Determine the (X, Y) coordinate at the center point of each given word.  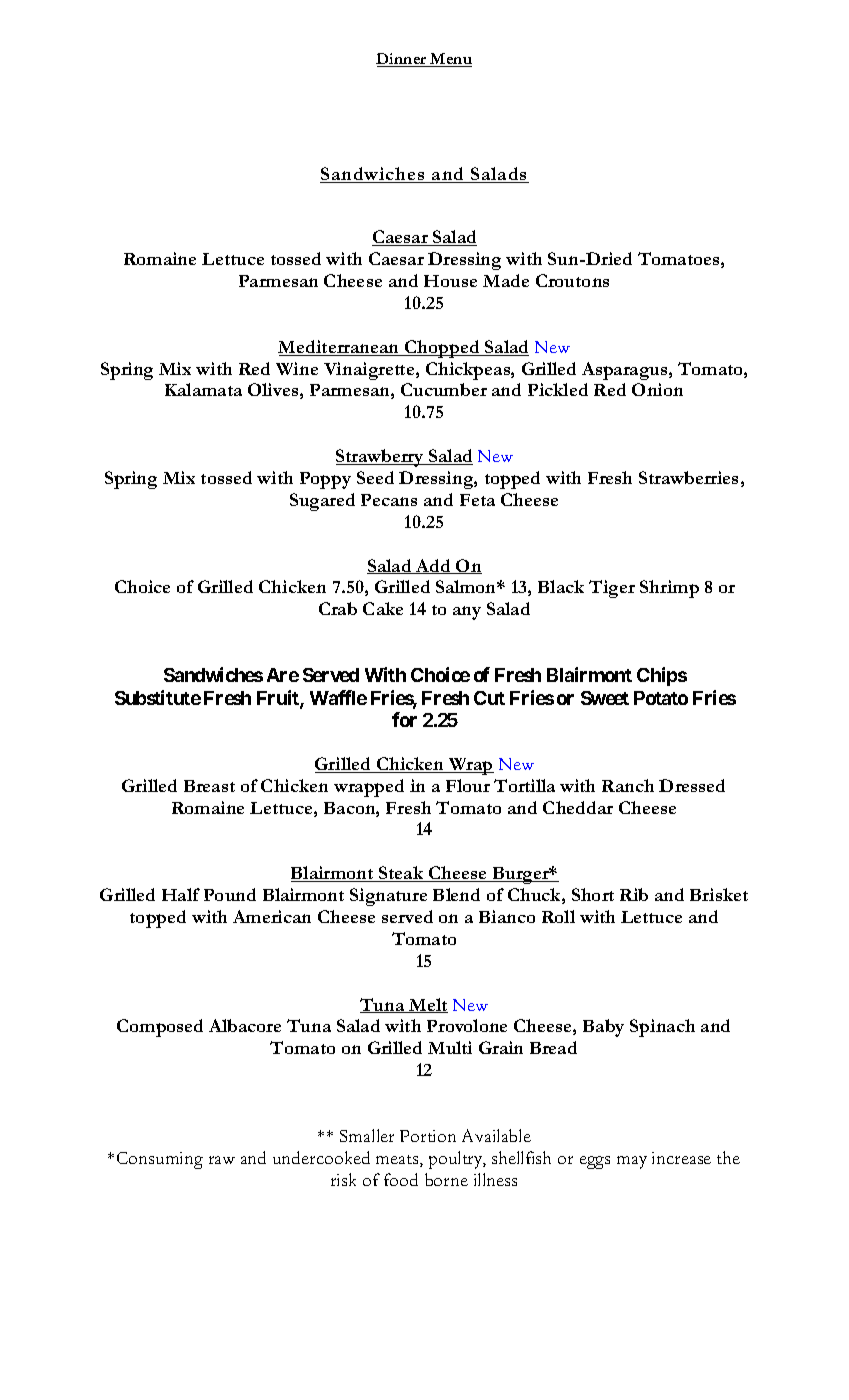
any (467, 613)
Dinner (402, 60)
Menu (450, 60)
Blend (456, 894)
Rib (634, 894)
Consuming (160, 1160)
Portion (428, 1136)
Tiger (612, 589)
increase (681, 1158)
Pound (230, 894)
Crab (338, 608)
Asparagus (626, 371)
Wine (297, 368)
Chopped (442, 349)
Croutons (572, 280)
